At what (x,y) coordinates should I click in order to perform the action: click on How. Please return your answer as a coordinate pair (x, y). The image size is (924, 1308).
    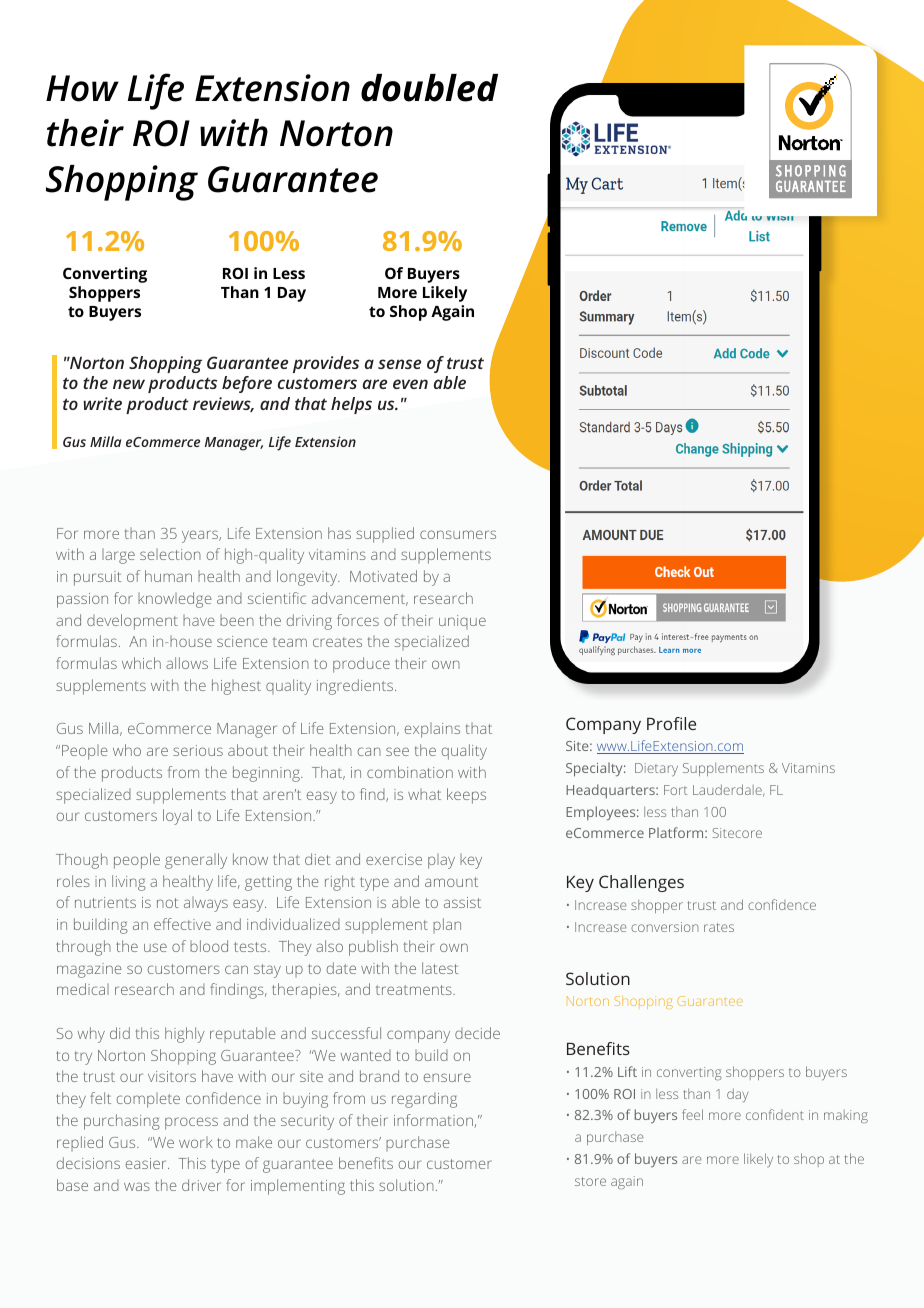
    Looking at the image, I should click on (82, 88).
